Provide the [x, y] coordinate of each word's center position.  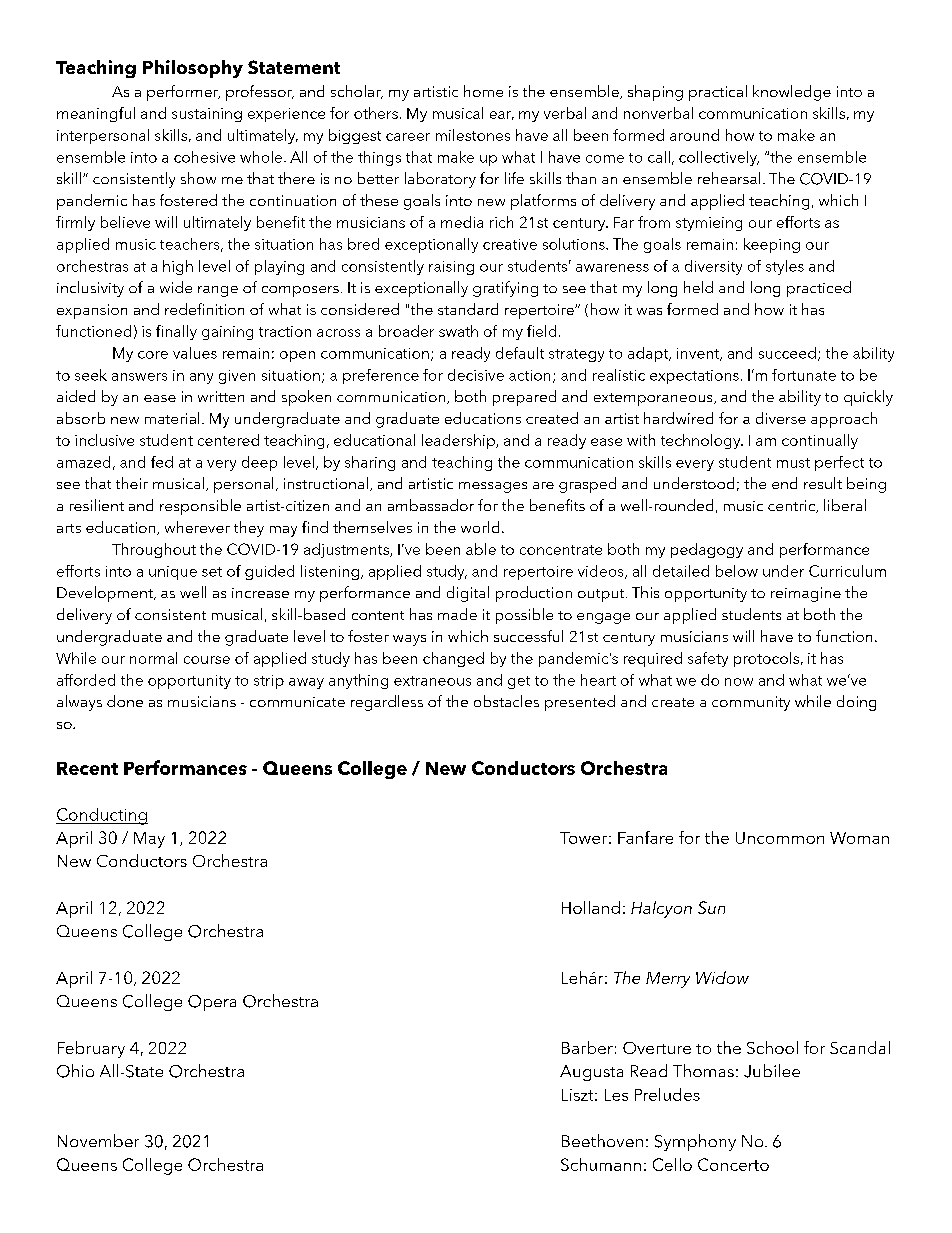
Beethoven [602, 1140]
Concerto [733, 1164]
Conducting [102, 816]
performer [183, 93]
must [793, 463]
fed [162, 462]
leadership [459, 441]
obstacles [506, 701]
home [483, 91]
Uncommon [780, 838]
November [98, 1140]
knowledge [792, 93]
